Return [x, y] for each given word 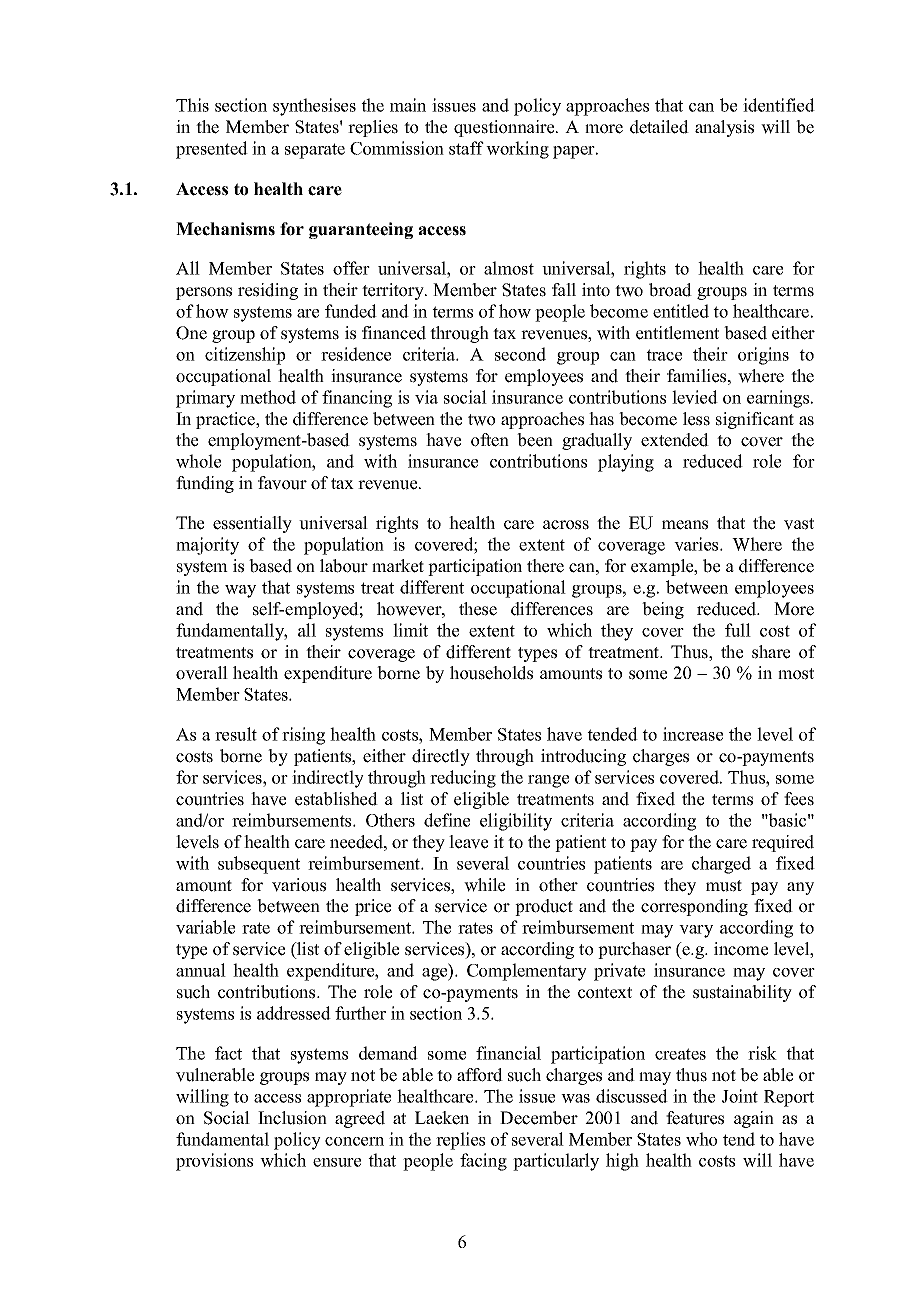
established [336, 799]
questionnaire [505, 128]
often [490, 440]
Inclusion [292, 1118]
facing [483, 1162]
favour [282, 483]
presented [212, 150]
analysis [724, 128]
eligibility [516, 822]
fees [799, 799]
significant [755, 420]
